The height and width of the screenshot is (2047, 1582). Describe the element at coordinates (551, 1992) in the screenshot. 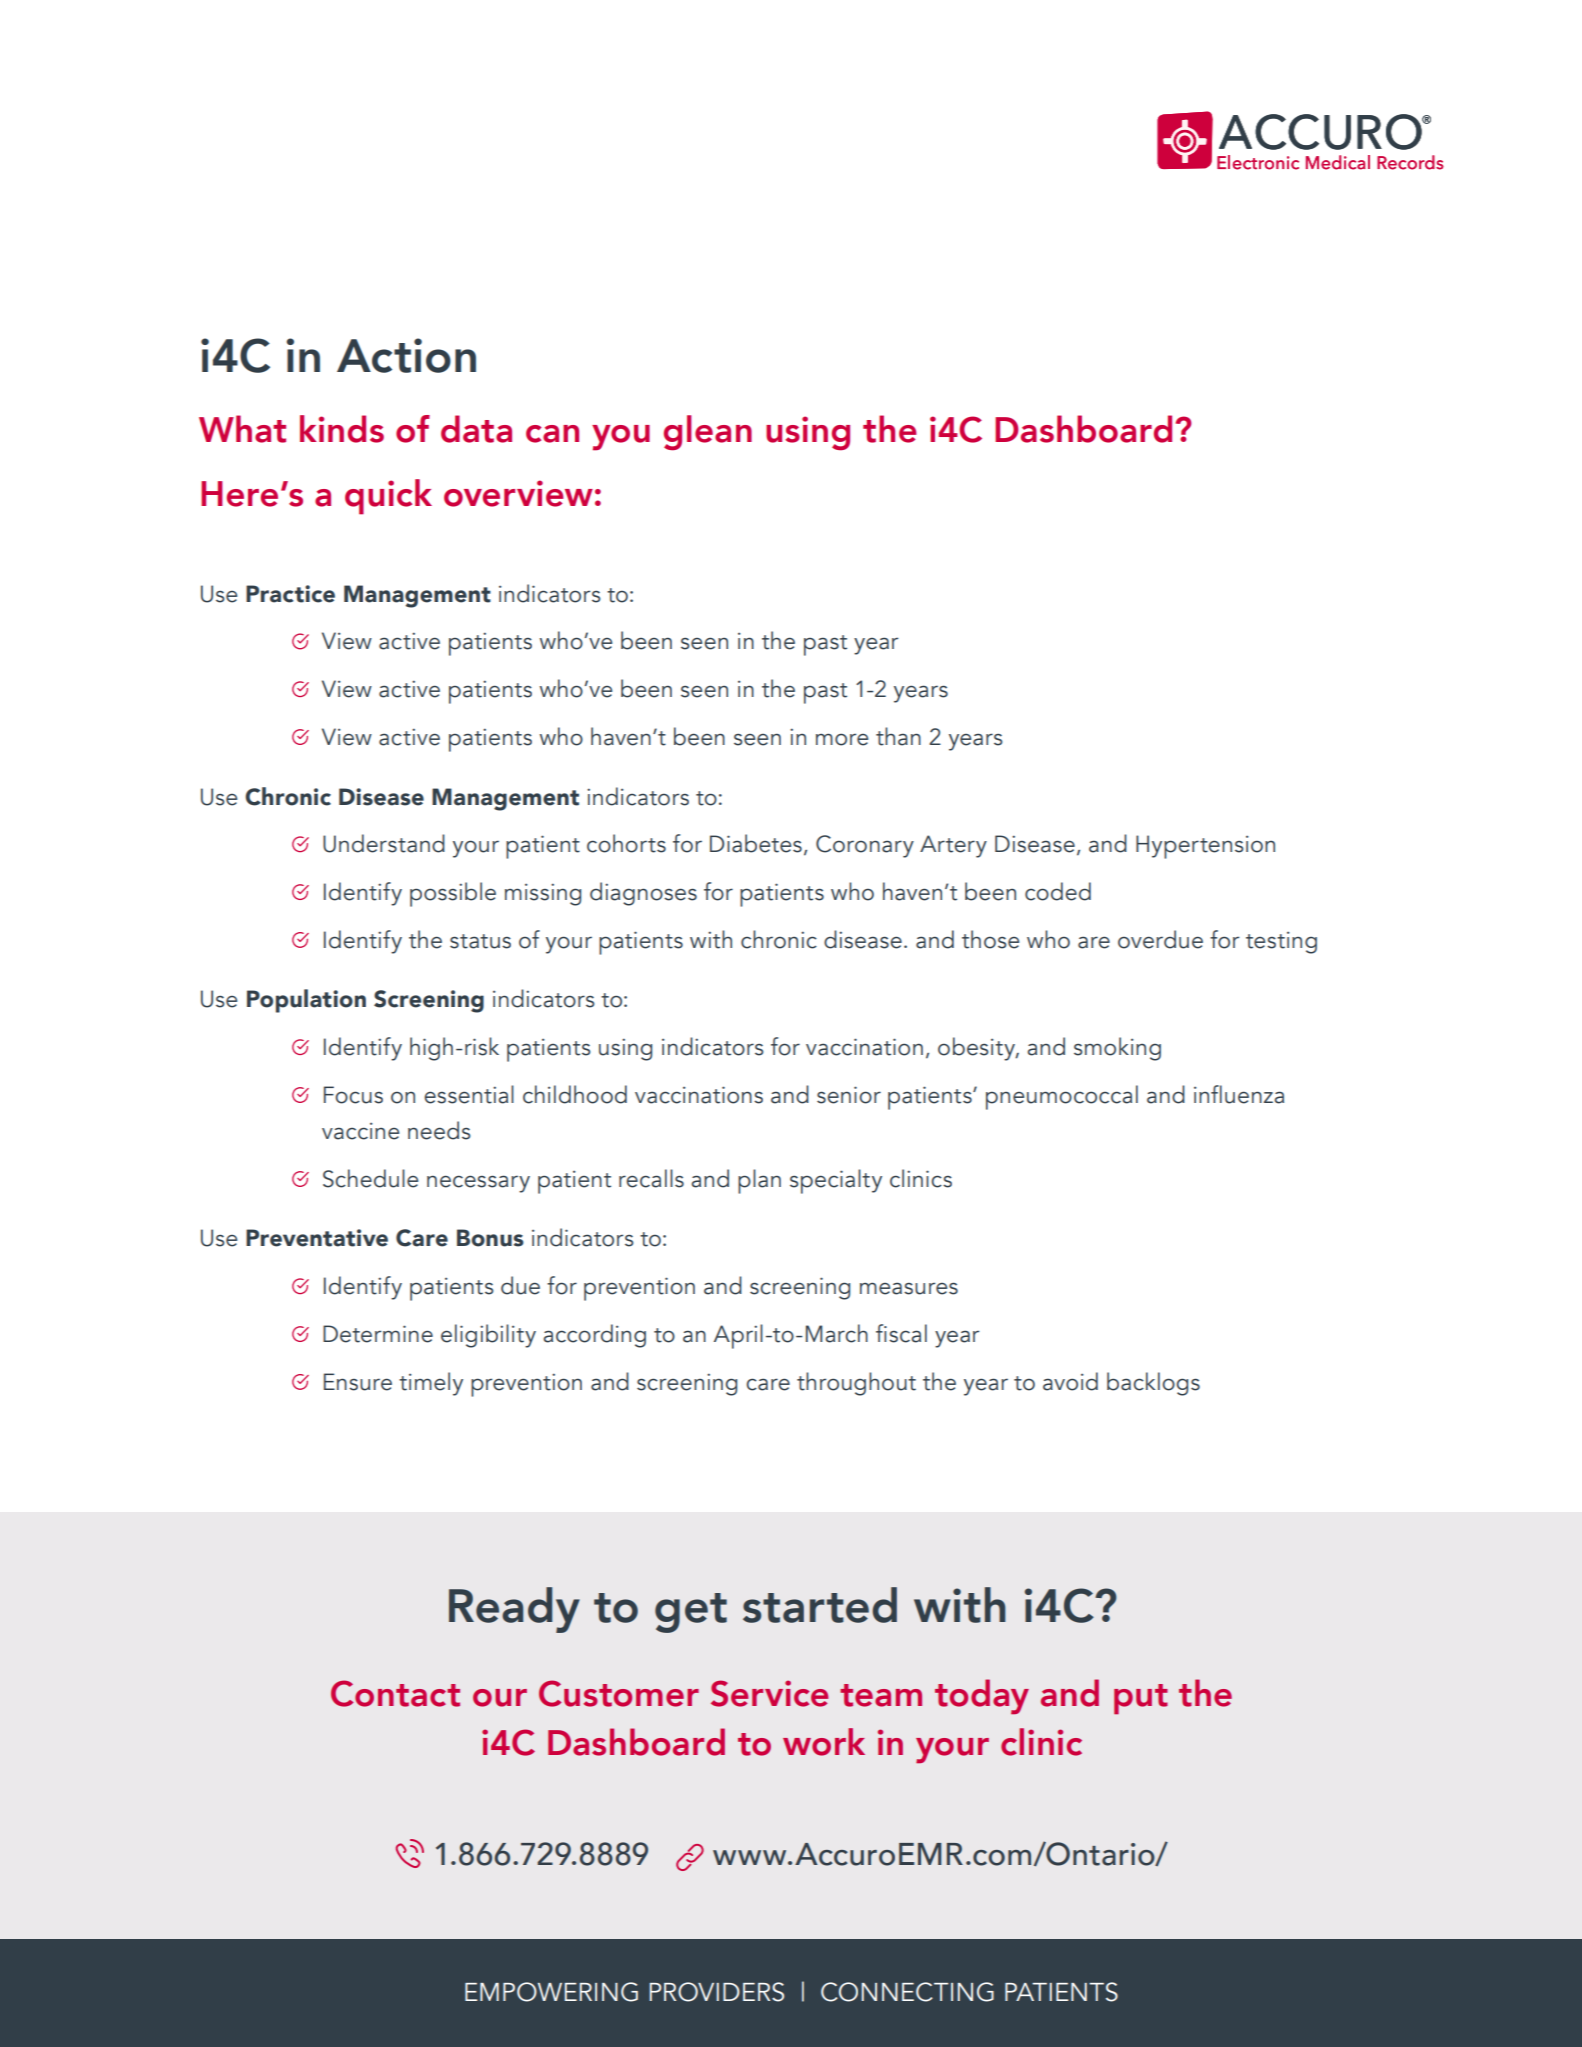

I see `EMPOWERING` at that location.
